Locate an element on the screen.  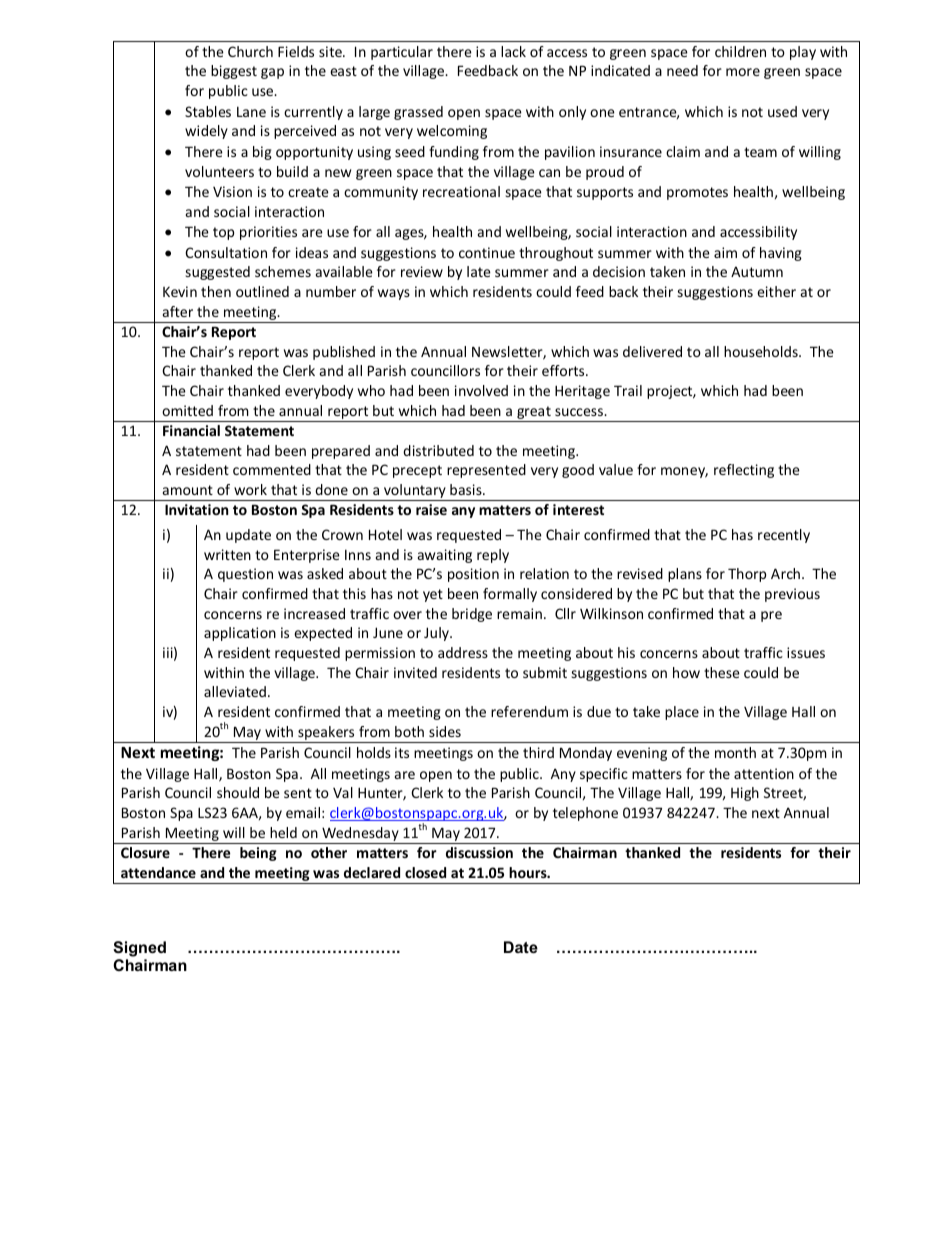
place is located at coordinates (682, 713).
